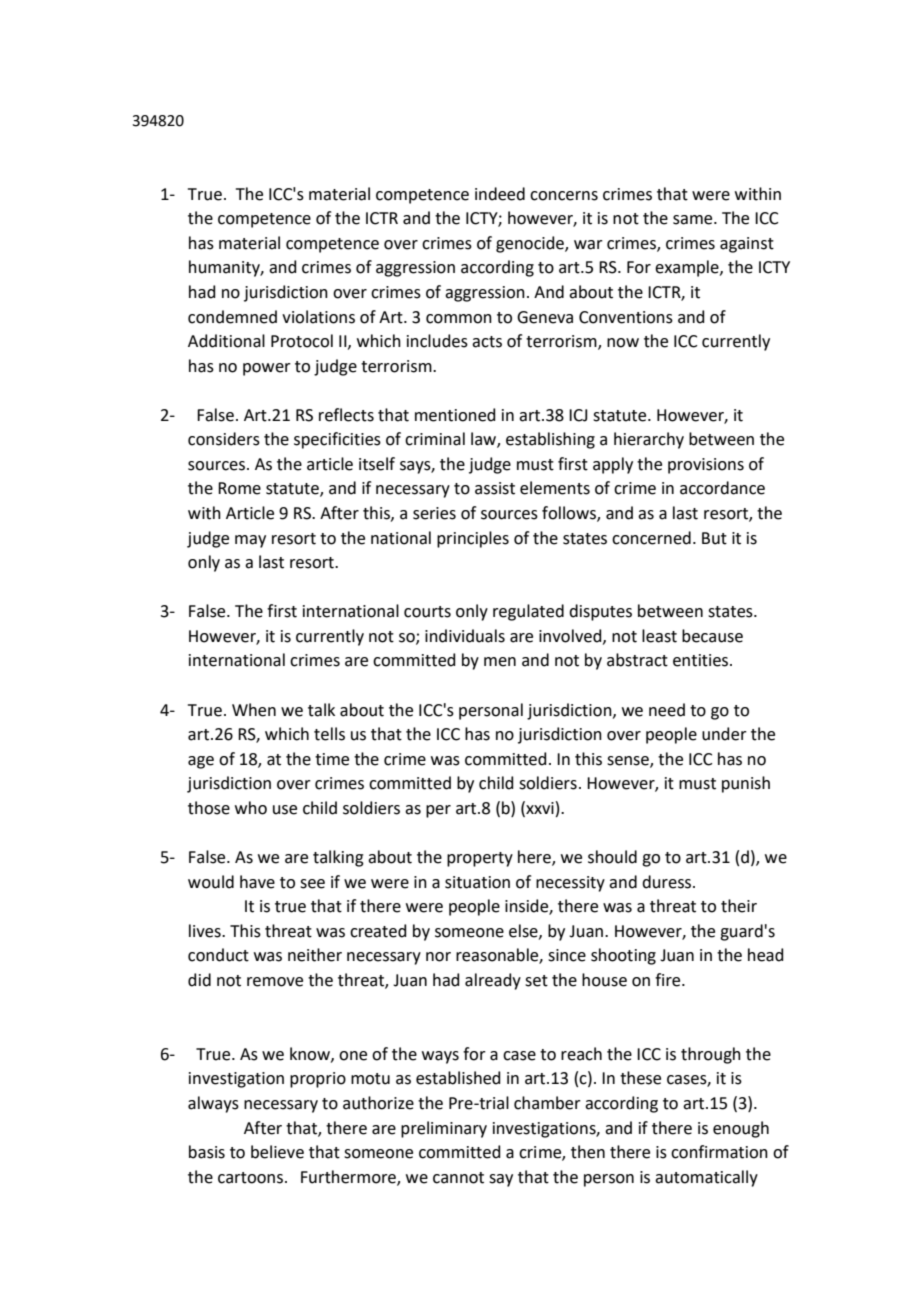  I want to click on believe, so click(277, 1152).
